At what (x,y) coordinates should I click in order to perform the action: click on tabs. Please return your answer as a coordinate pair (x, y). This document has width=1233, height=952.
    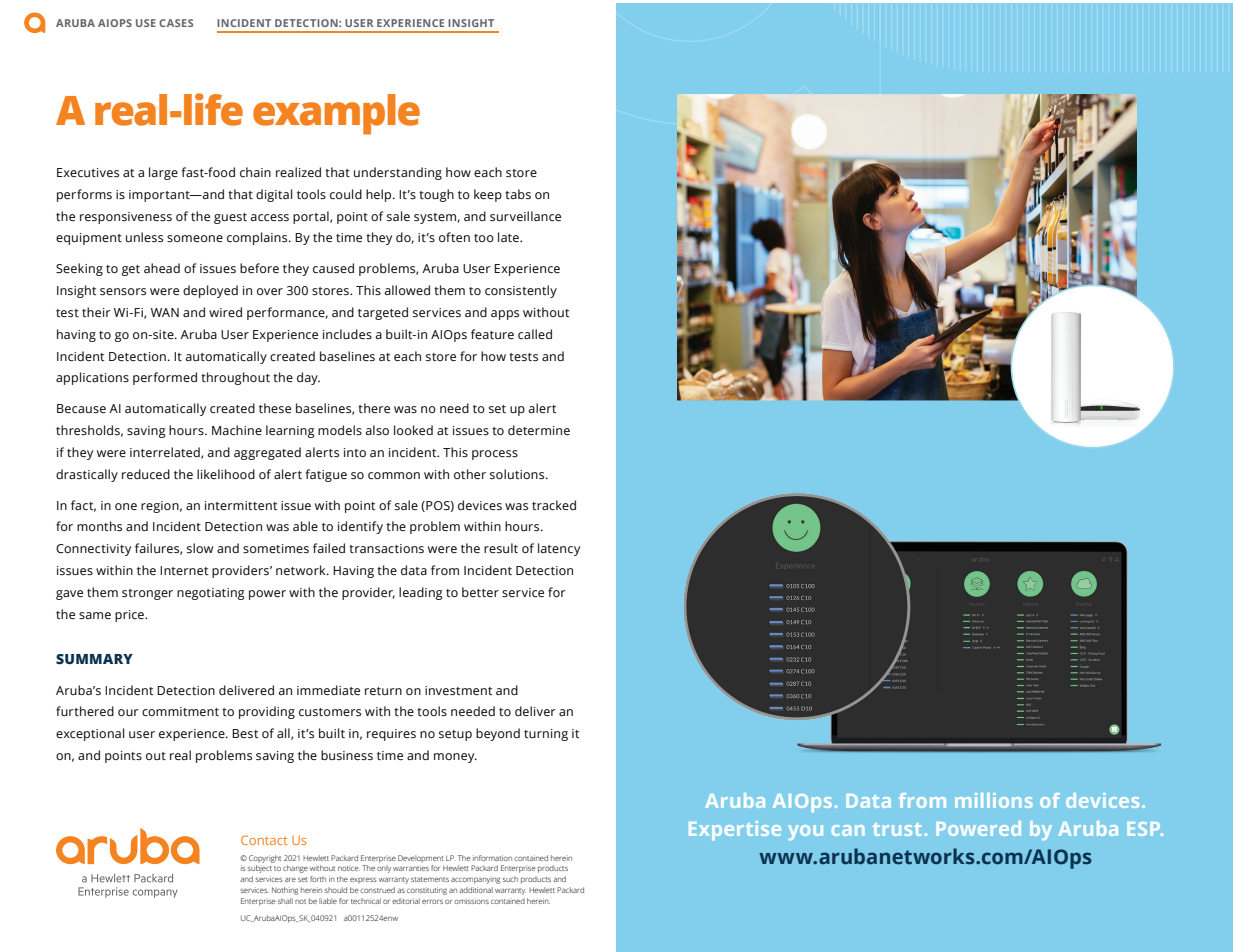
    Looking at the image, I should click on (518, 194).
